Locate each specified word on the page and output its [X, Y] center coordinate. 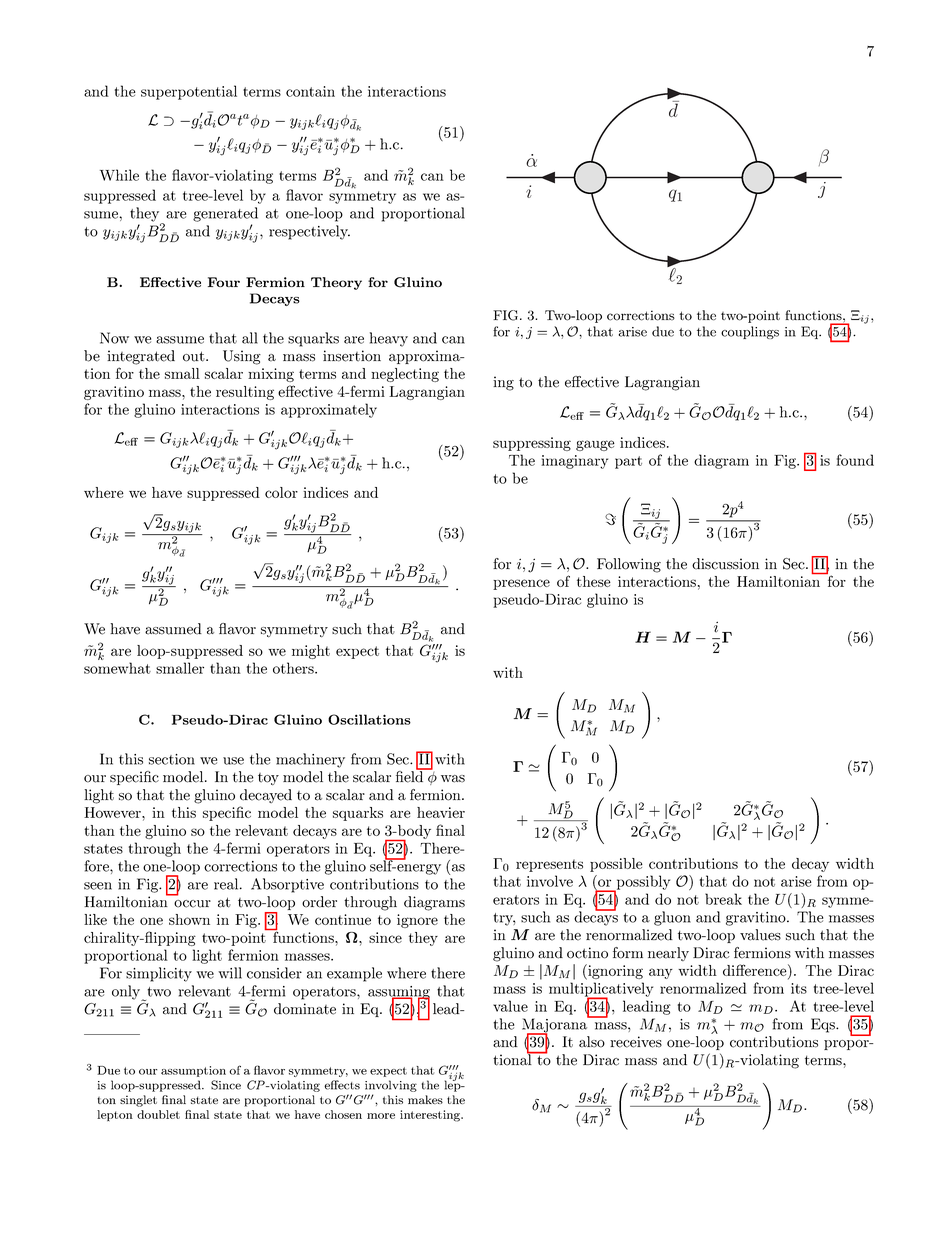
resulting [245, 393]
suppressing [532, 444]
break [723, 899]
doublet [158, 1114]
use [233, 761]
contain [310, 91]
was [453, 779]
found [855, 460]
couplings [750, 332]
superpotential [189, 92]
